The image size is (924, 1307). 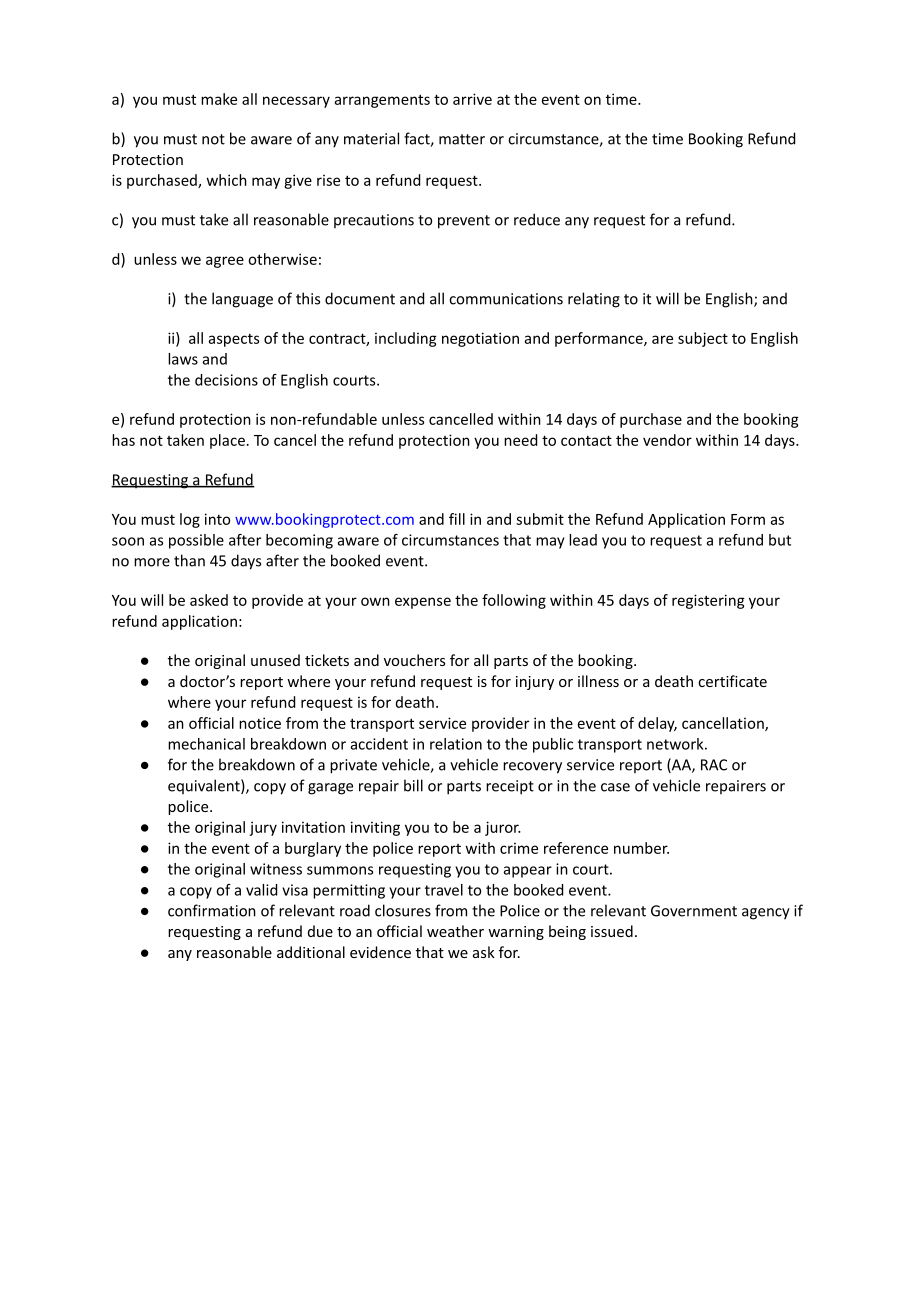 I want to click on confirmation, so click(x=212, y=910).
